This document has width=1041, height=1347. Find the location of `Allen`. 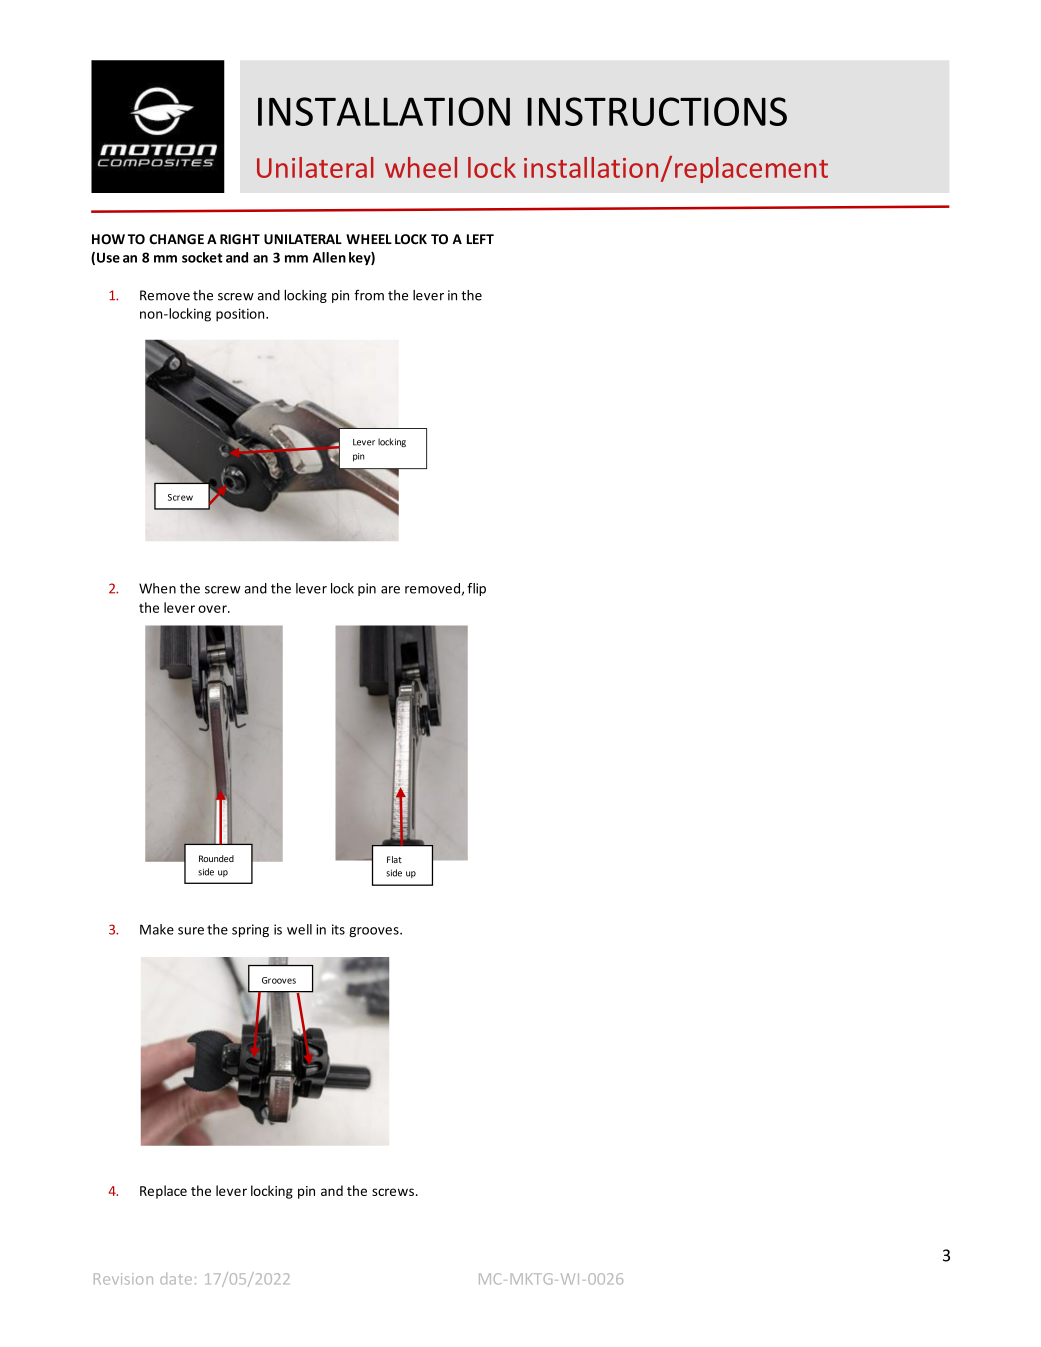

Allen is located at coordinates (329, 257).
